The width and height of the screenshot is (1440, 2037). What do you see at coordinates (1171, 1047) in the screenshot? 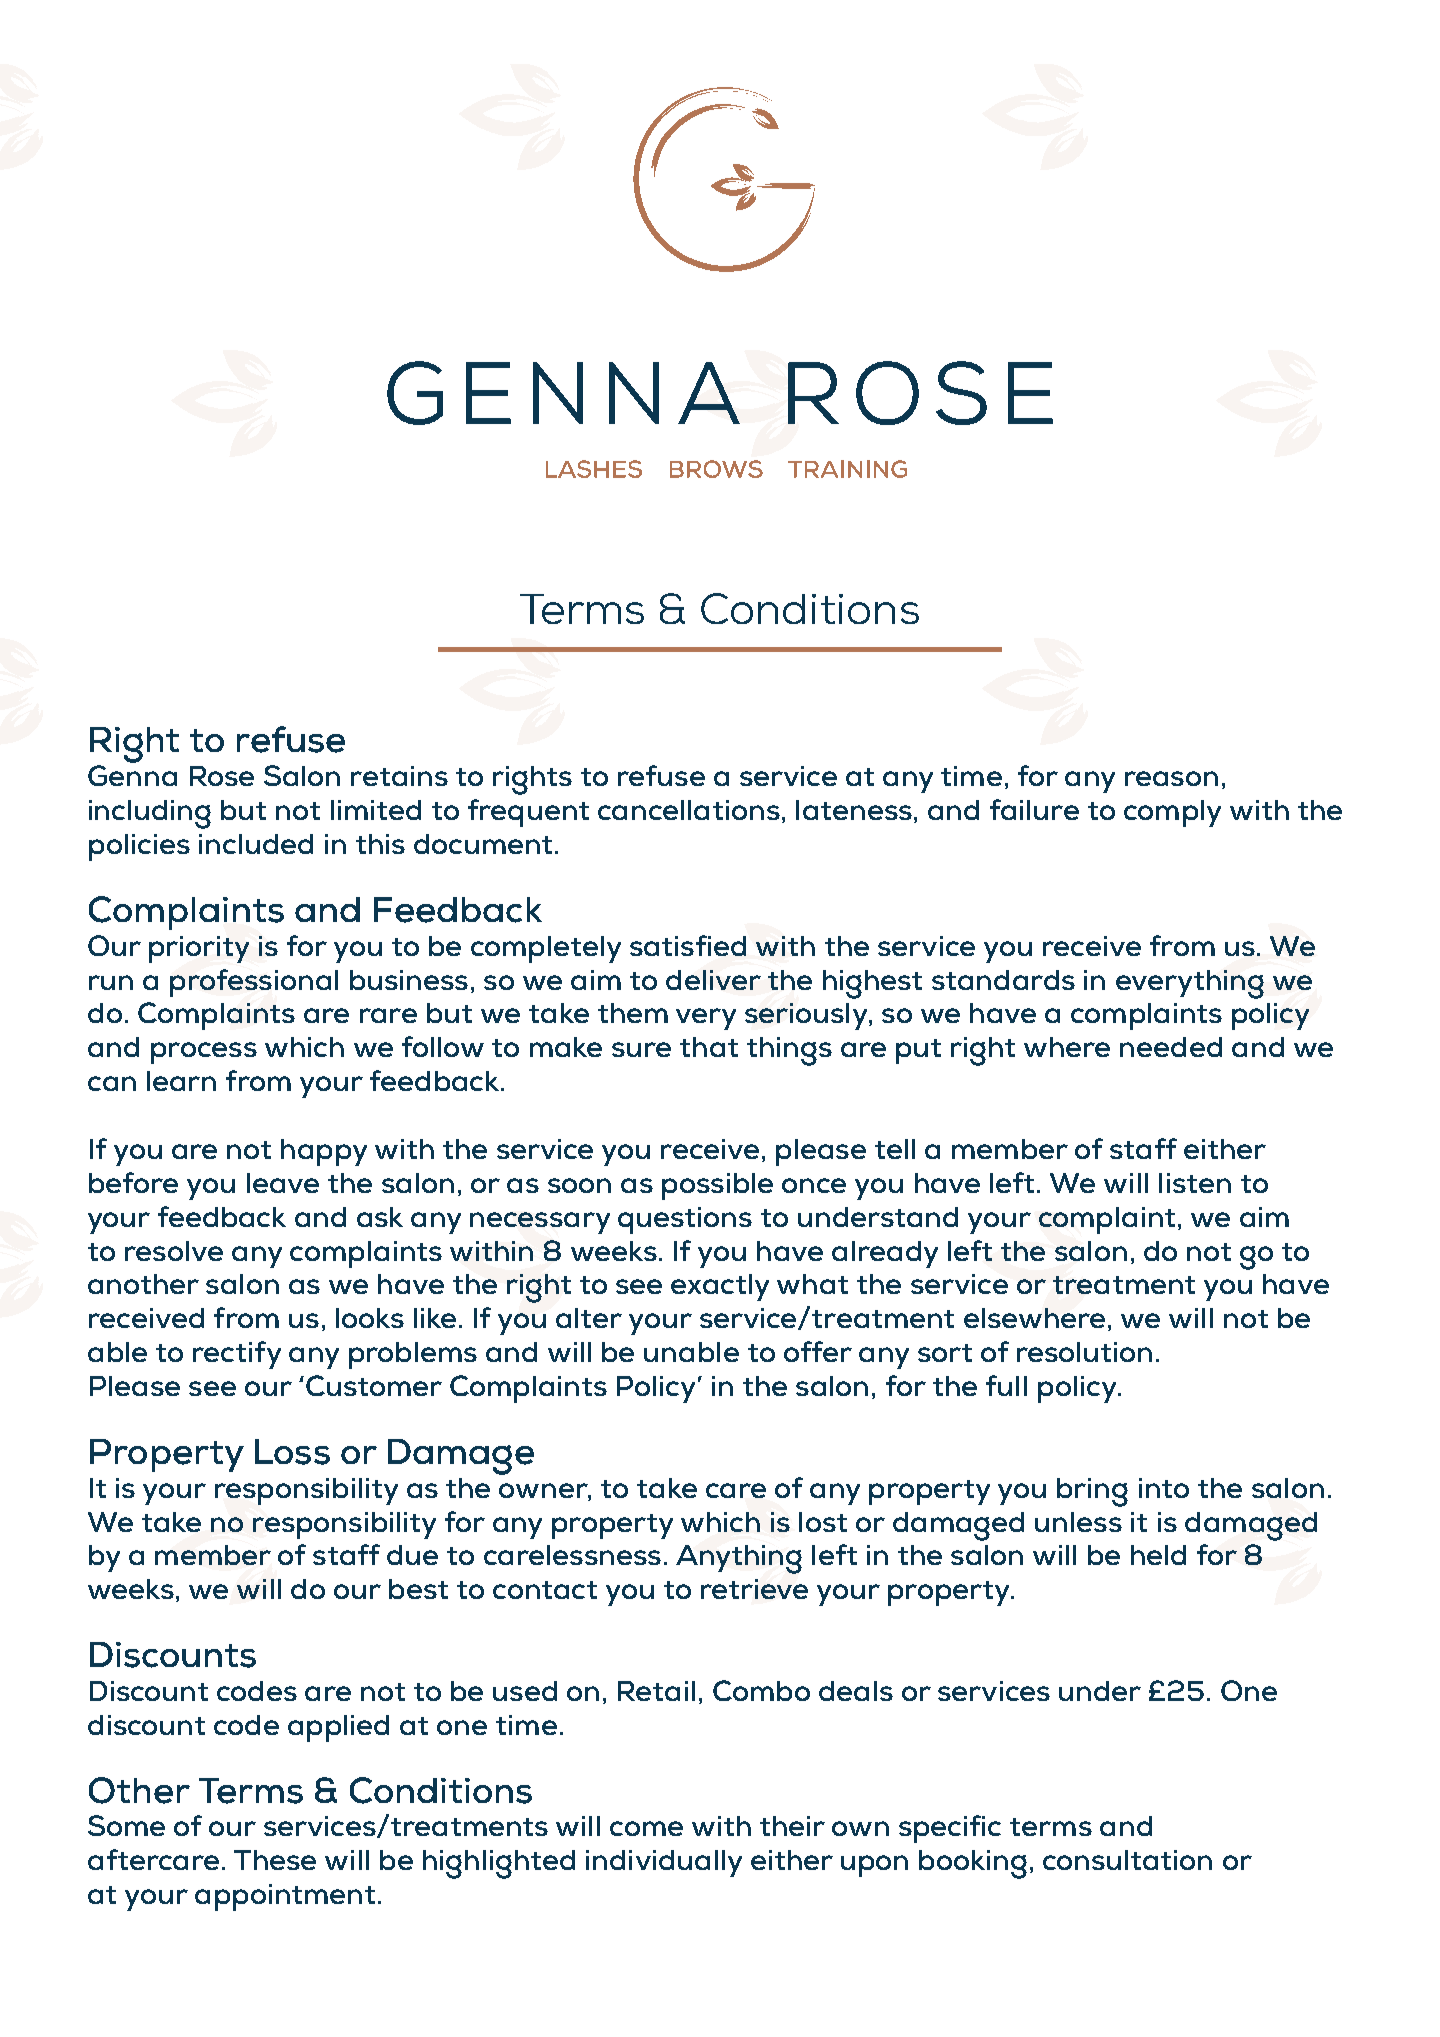
I see `needed` at bounding box center [1171, 1047].
